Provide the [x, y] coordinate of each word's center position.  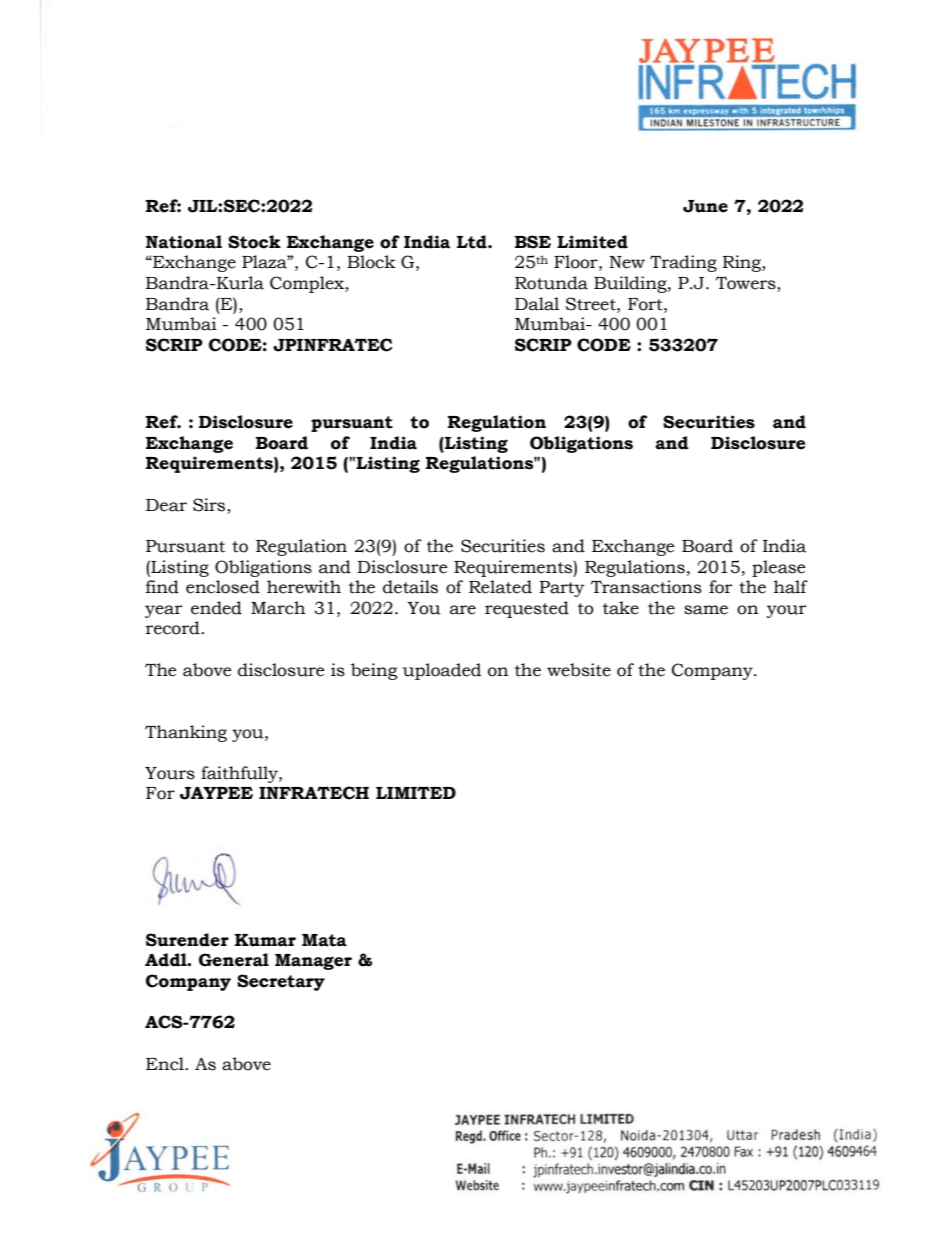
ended [216, 608]
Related [500, 587]
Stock [254, 242]
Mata [324, 940]
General [234, 960]
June [705, 206]
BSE [533, 242]
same [706, 610]
